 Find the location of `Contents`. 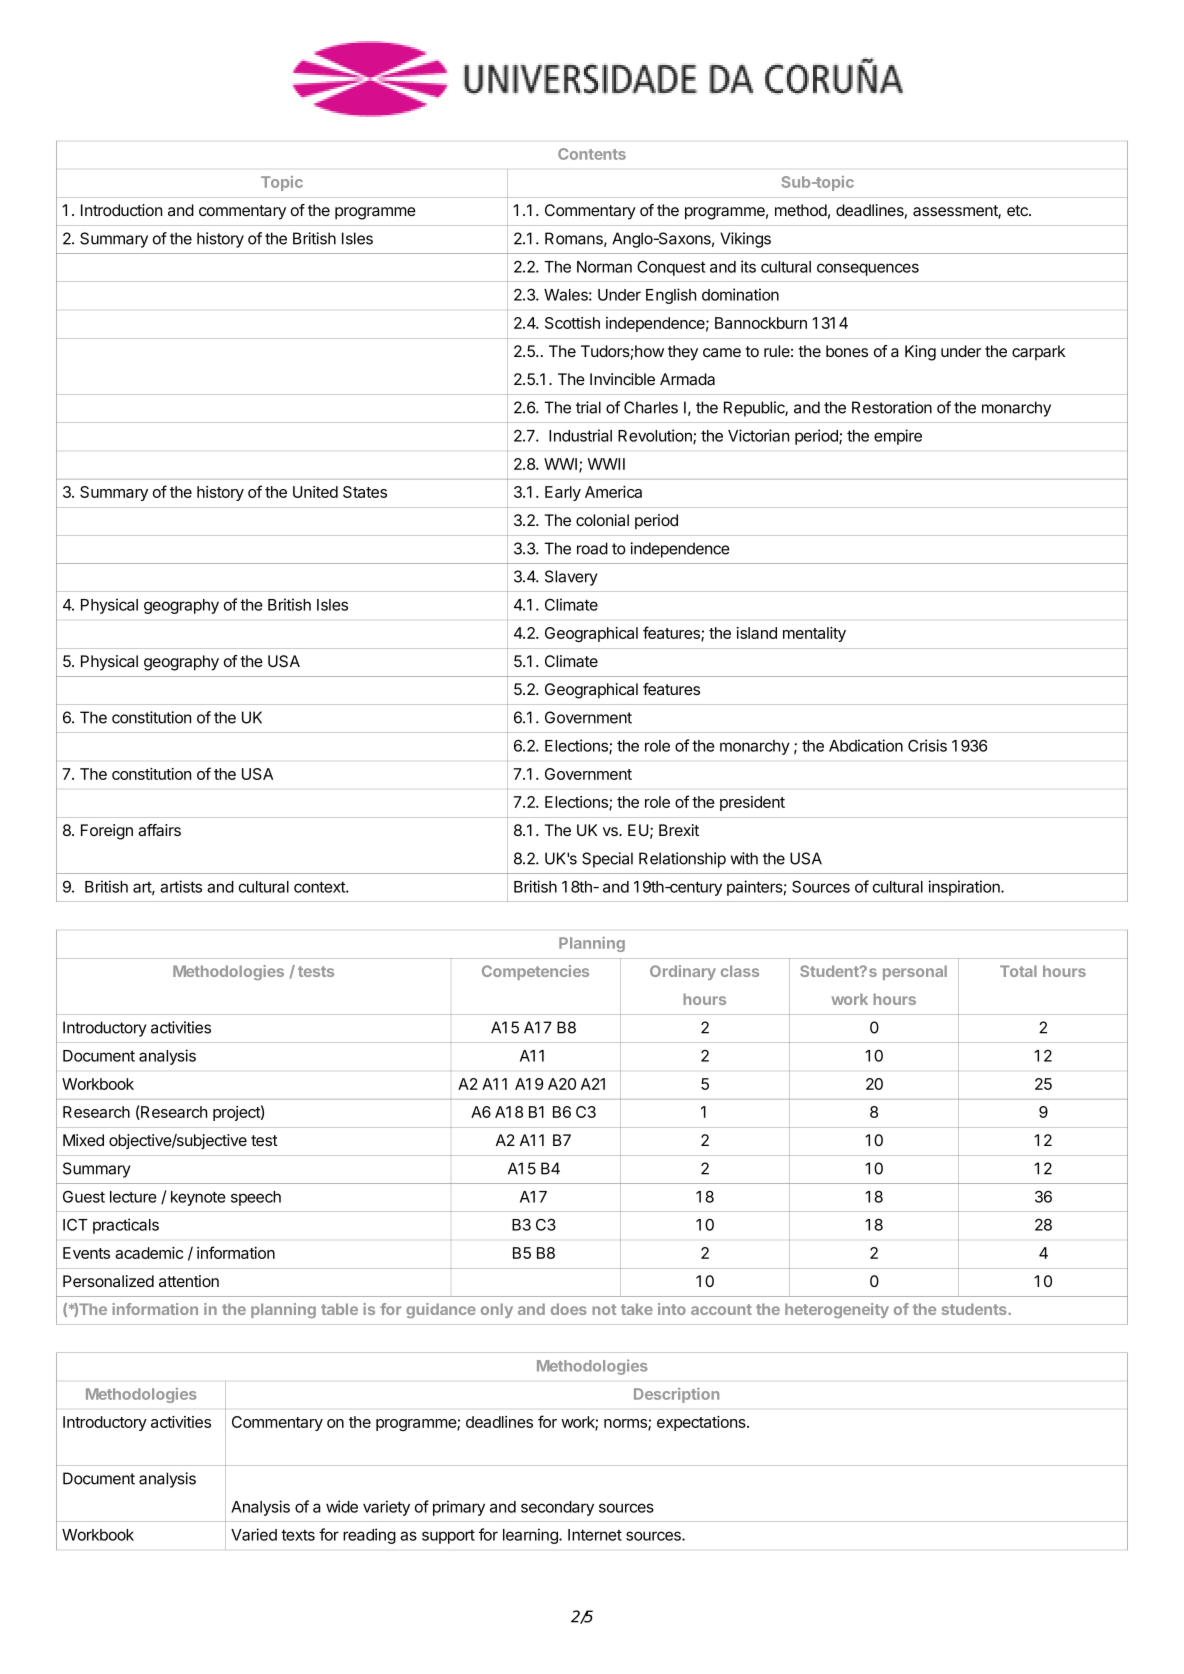

Contents is located at coordinates (592, 154).
